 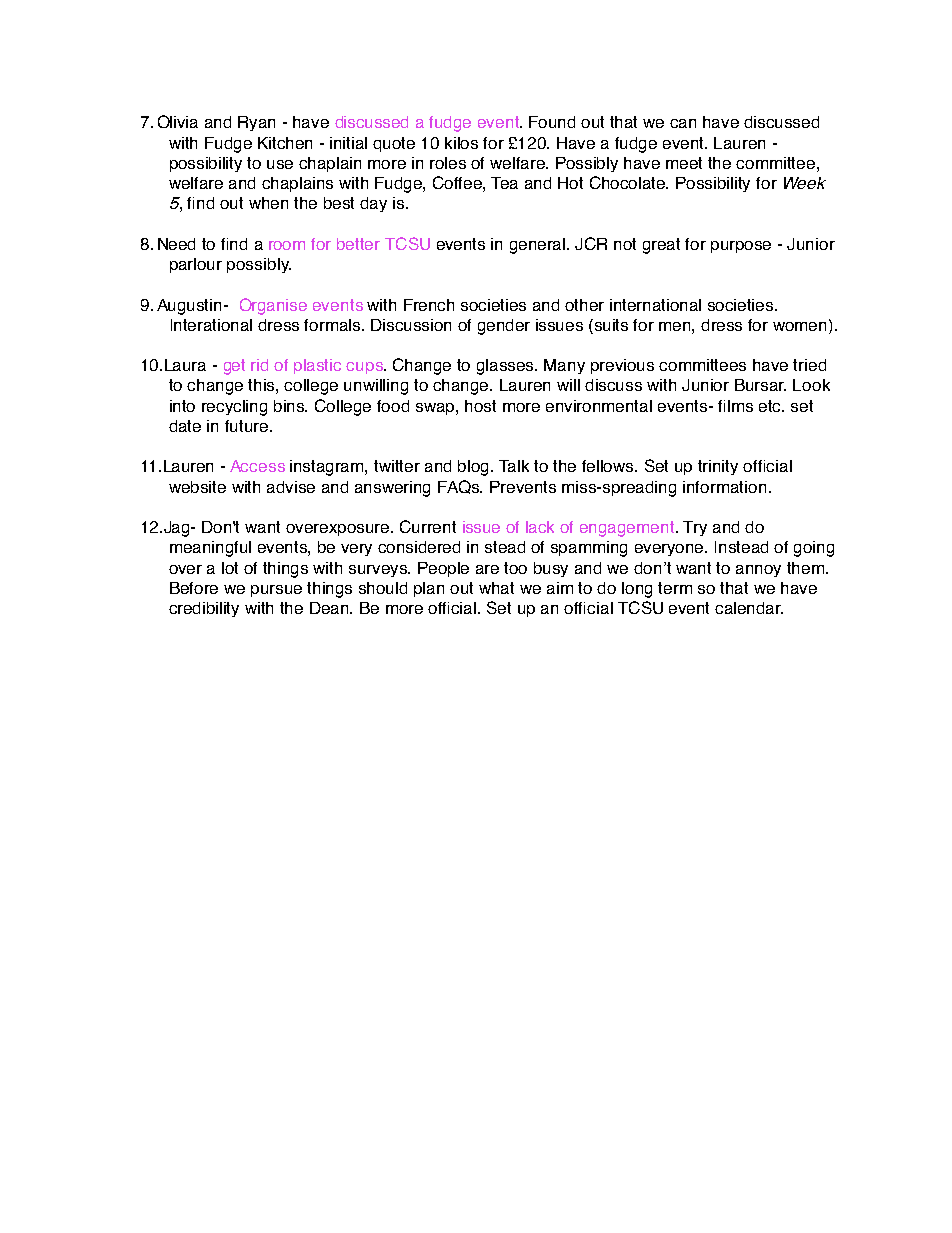 What do you see at coordinates (259, 365) in the document?
I see `rid` at bounding box center [259, 365].
